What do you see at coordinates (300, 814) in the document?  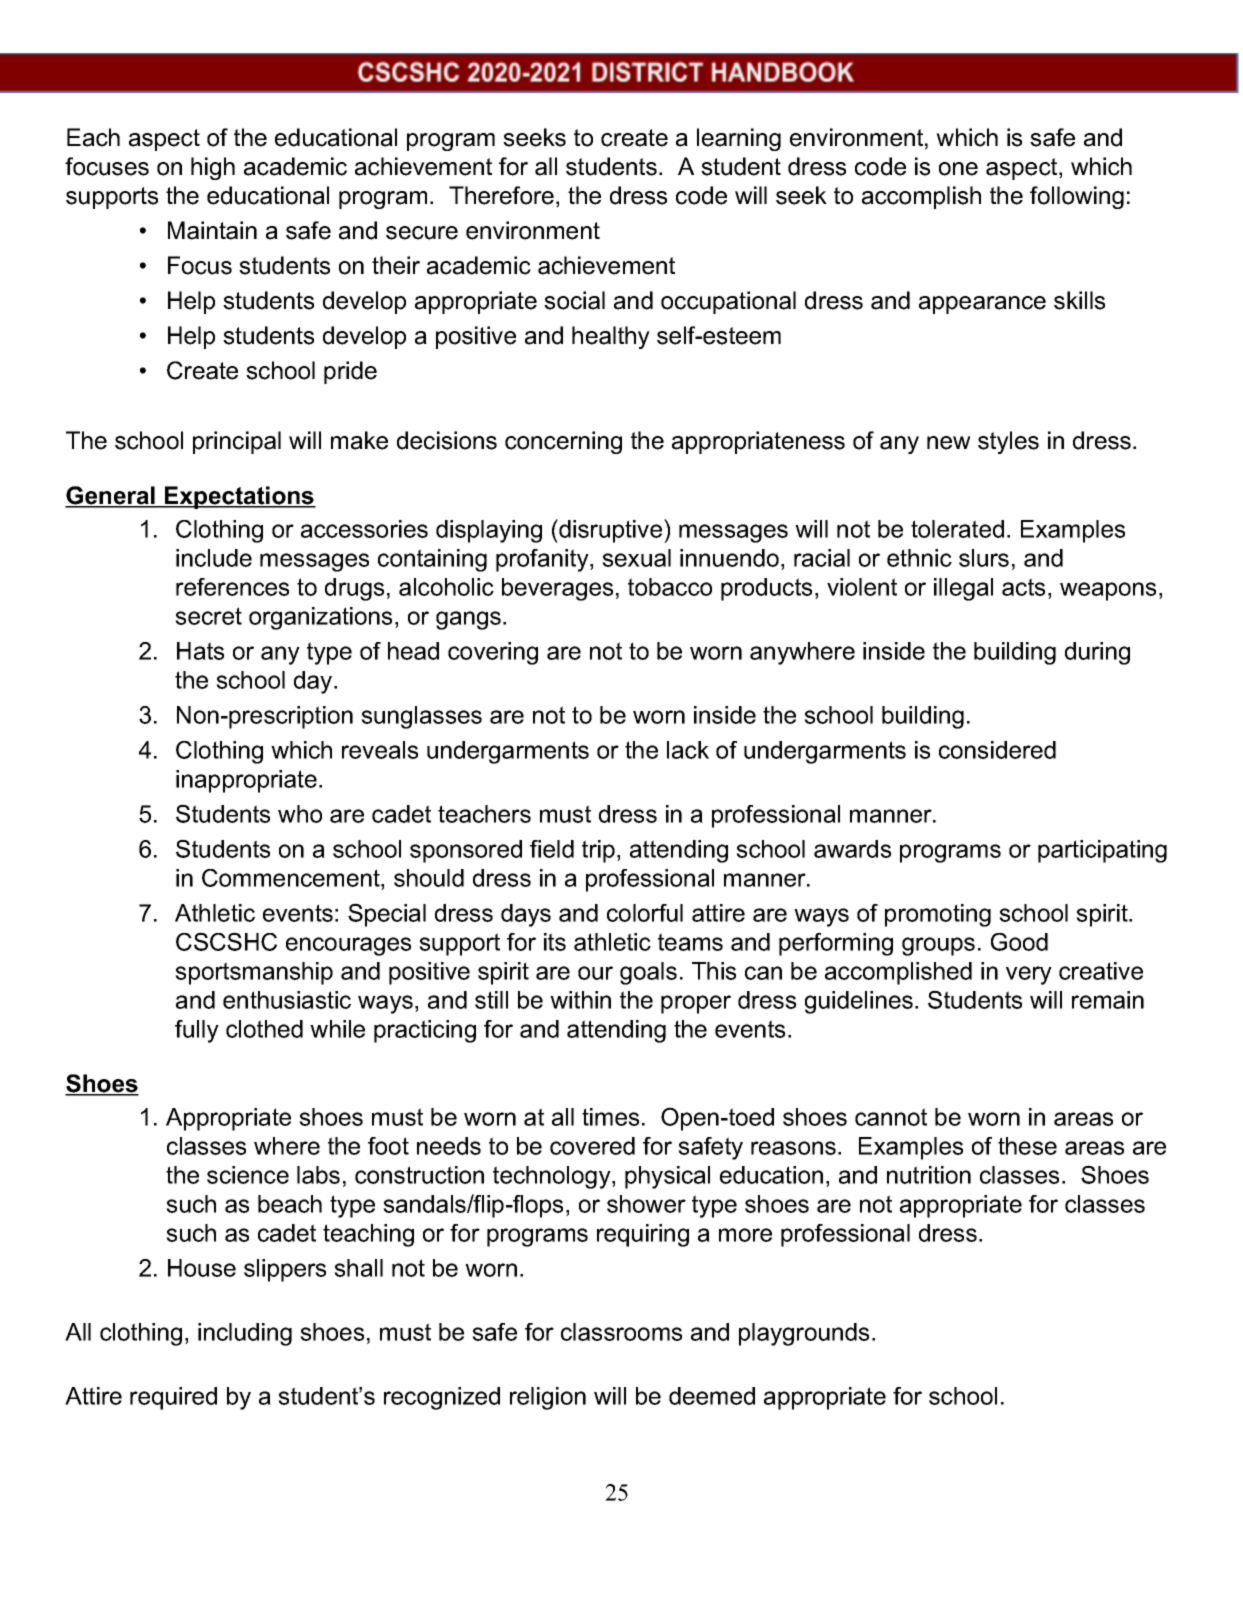 I see `who` at bounding box center [300, 814].
